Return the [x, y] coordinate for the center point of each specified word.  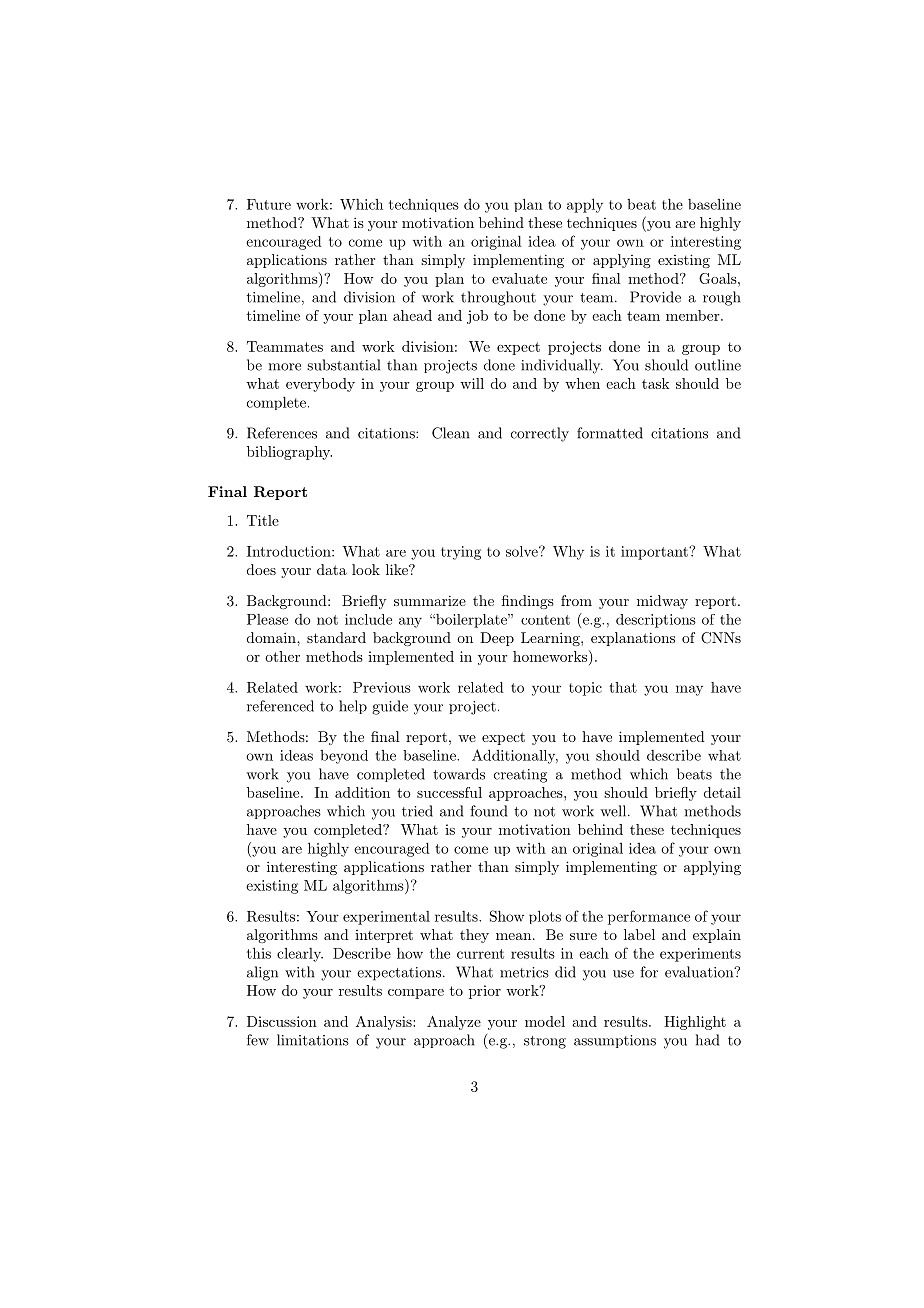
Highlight [695, 1023]
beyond [344, 757]
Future [269, 204]
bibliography [289, 453]
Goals [718, 278]
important [655, 553]
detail [722, 792]
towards [459, 774]
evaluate [519, 278]
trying [461, 553]
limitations [313, 1040]
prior [485, 992]
